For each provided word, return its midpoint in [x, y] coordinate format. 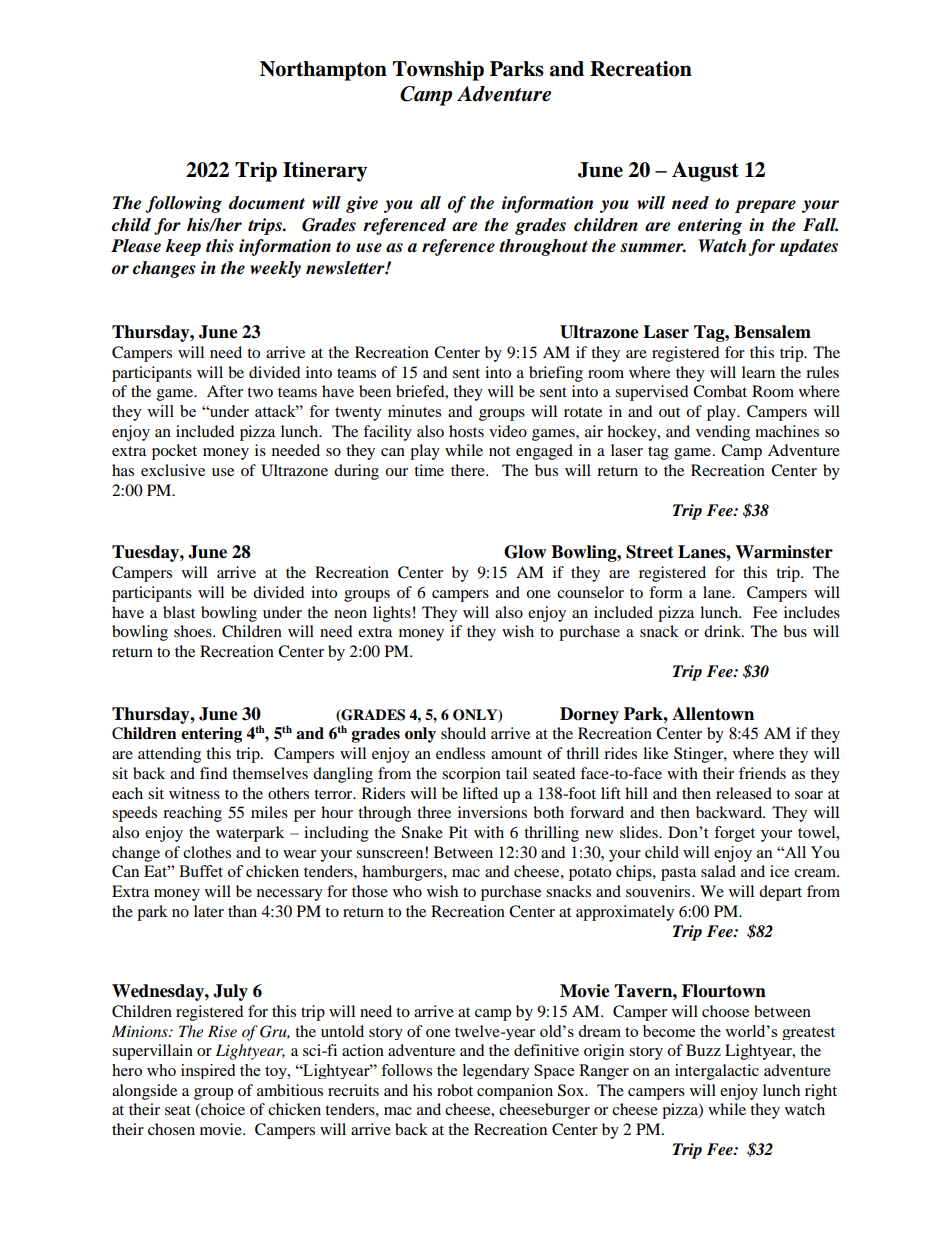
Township [438, 71]
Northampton [323, 71]
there [469, 470]
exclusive [173, 470]
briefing [556, 374]
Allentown [713, 714]
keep [183, 247]
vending [723, 433]
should [463, 733]
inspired [208, 1071]
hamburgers [403, 873]
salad [718, 871]
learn [758, 372]
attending [169, 755]
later [209, 911]
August [705, 172]
